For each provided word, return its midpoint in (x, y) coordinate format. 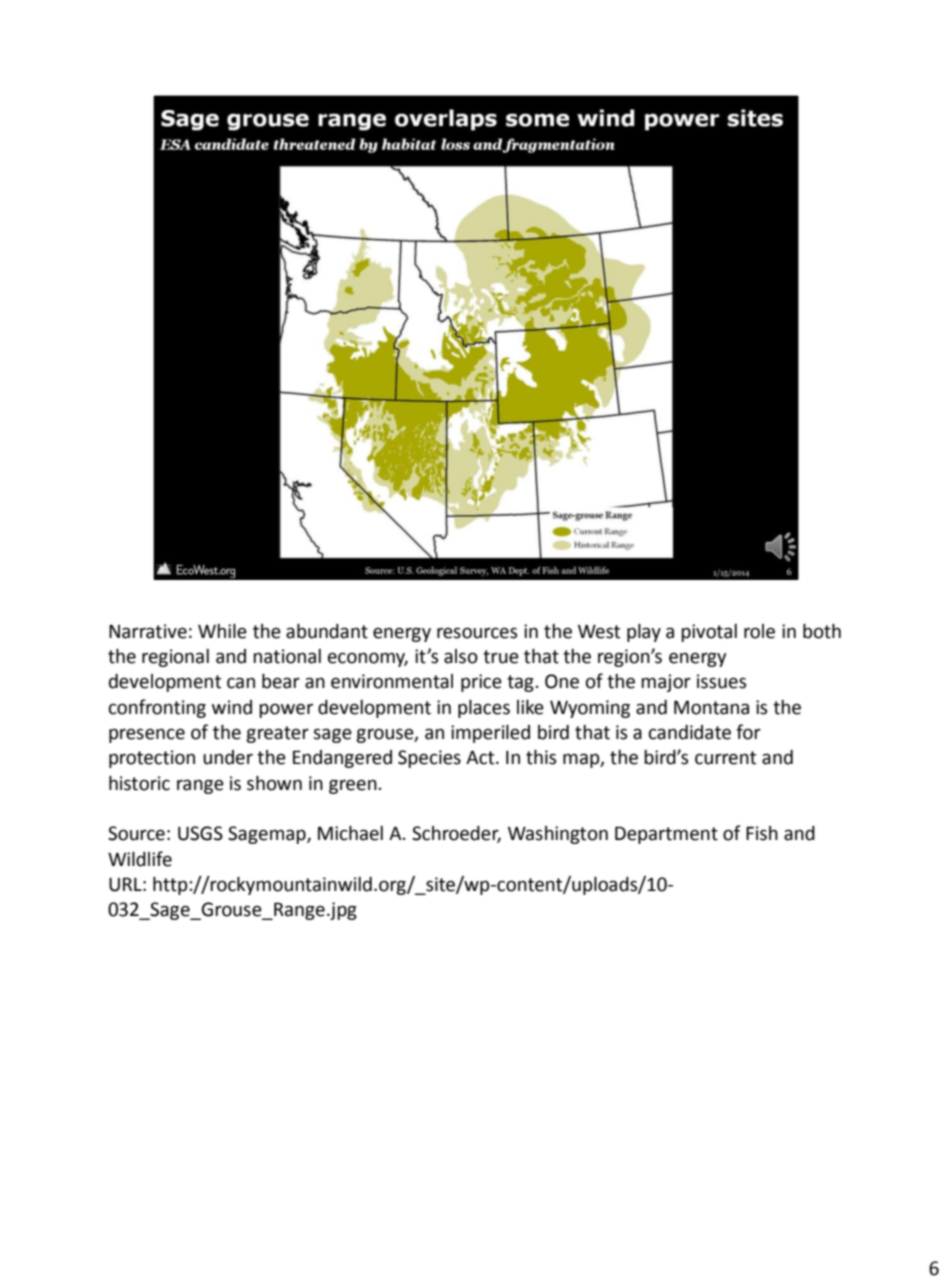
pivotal (709, 633)
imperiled (490, 734)
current (725, 758)
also (461, 656)
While (222, 631)
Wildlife (140, 859)
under (228, 757)
